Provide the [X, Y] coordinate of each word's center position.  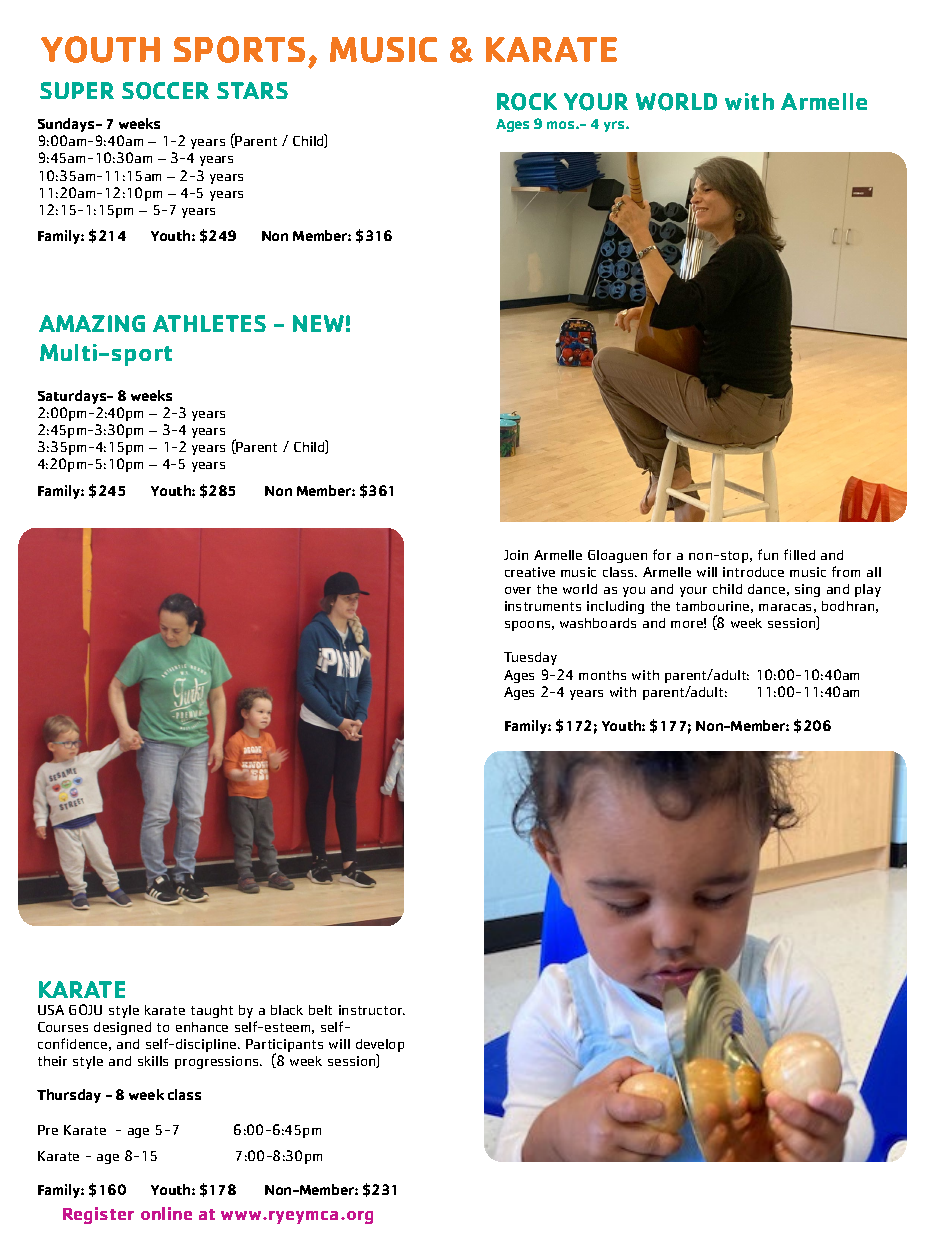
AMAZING [92, 323]
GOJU [85, 1009]
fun [768, 554]
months [602, 675]
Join [516, 555]
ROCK [527, 102]
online [166, 1213]
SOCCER [165, 91]
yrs [615, 126]
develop [380, 1047]
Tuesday [530, 658]
